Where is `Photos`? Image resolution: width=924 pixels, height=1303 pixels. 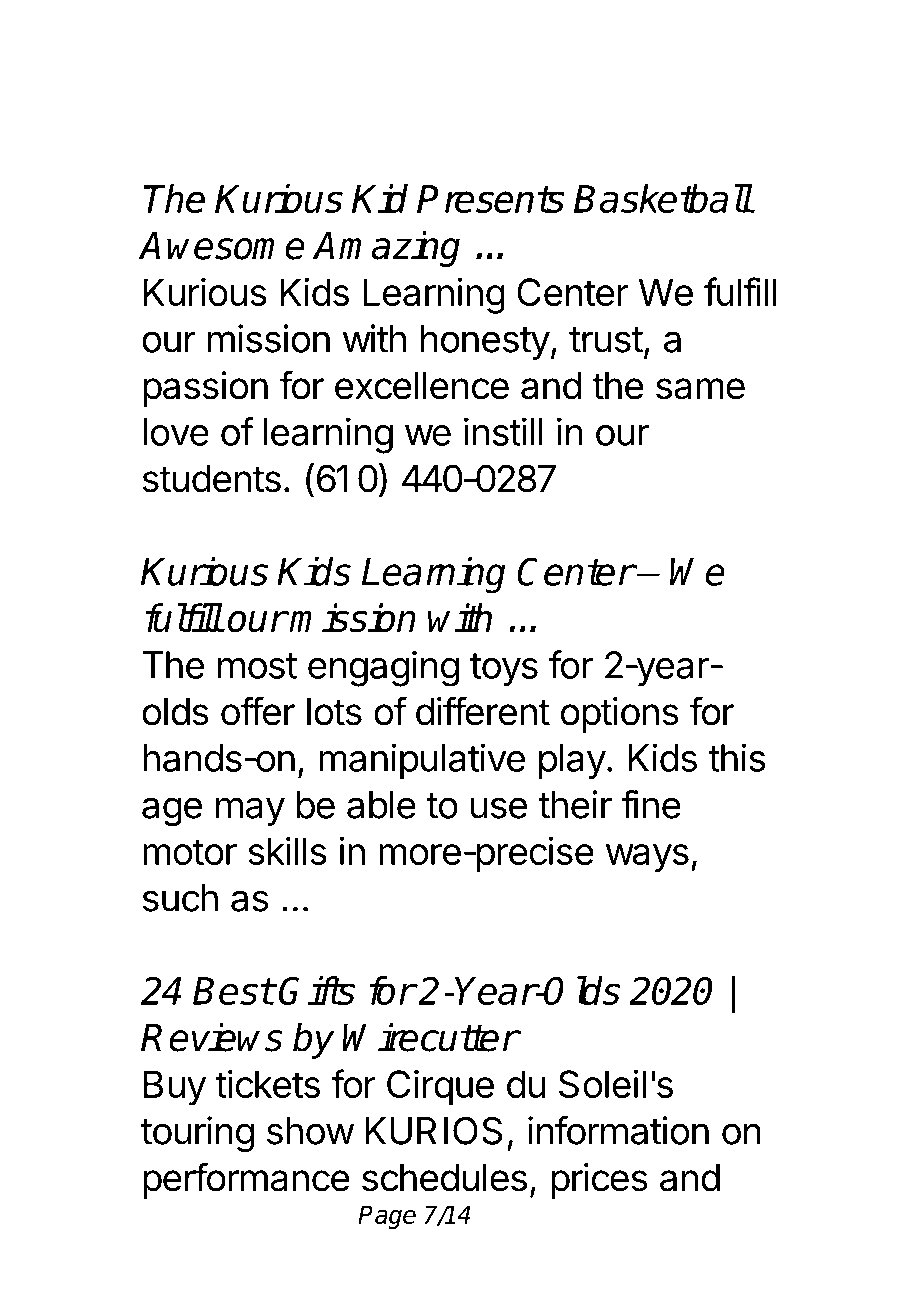 Photos is located at coordinates (657, 263).
